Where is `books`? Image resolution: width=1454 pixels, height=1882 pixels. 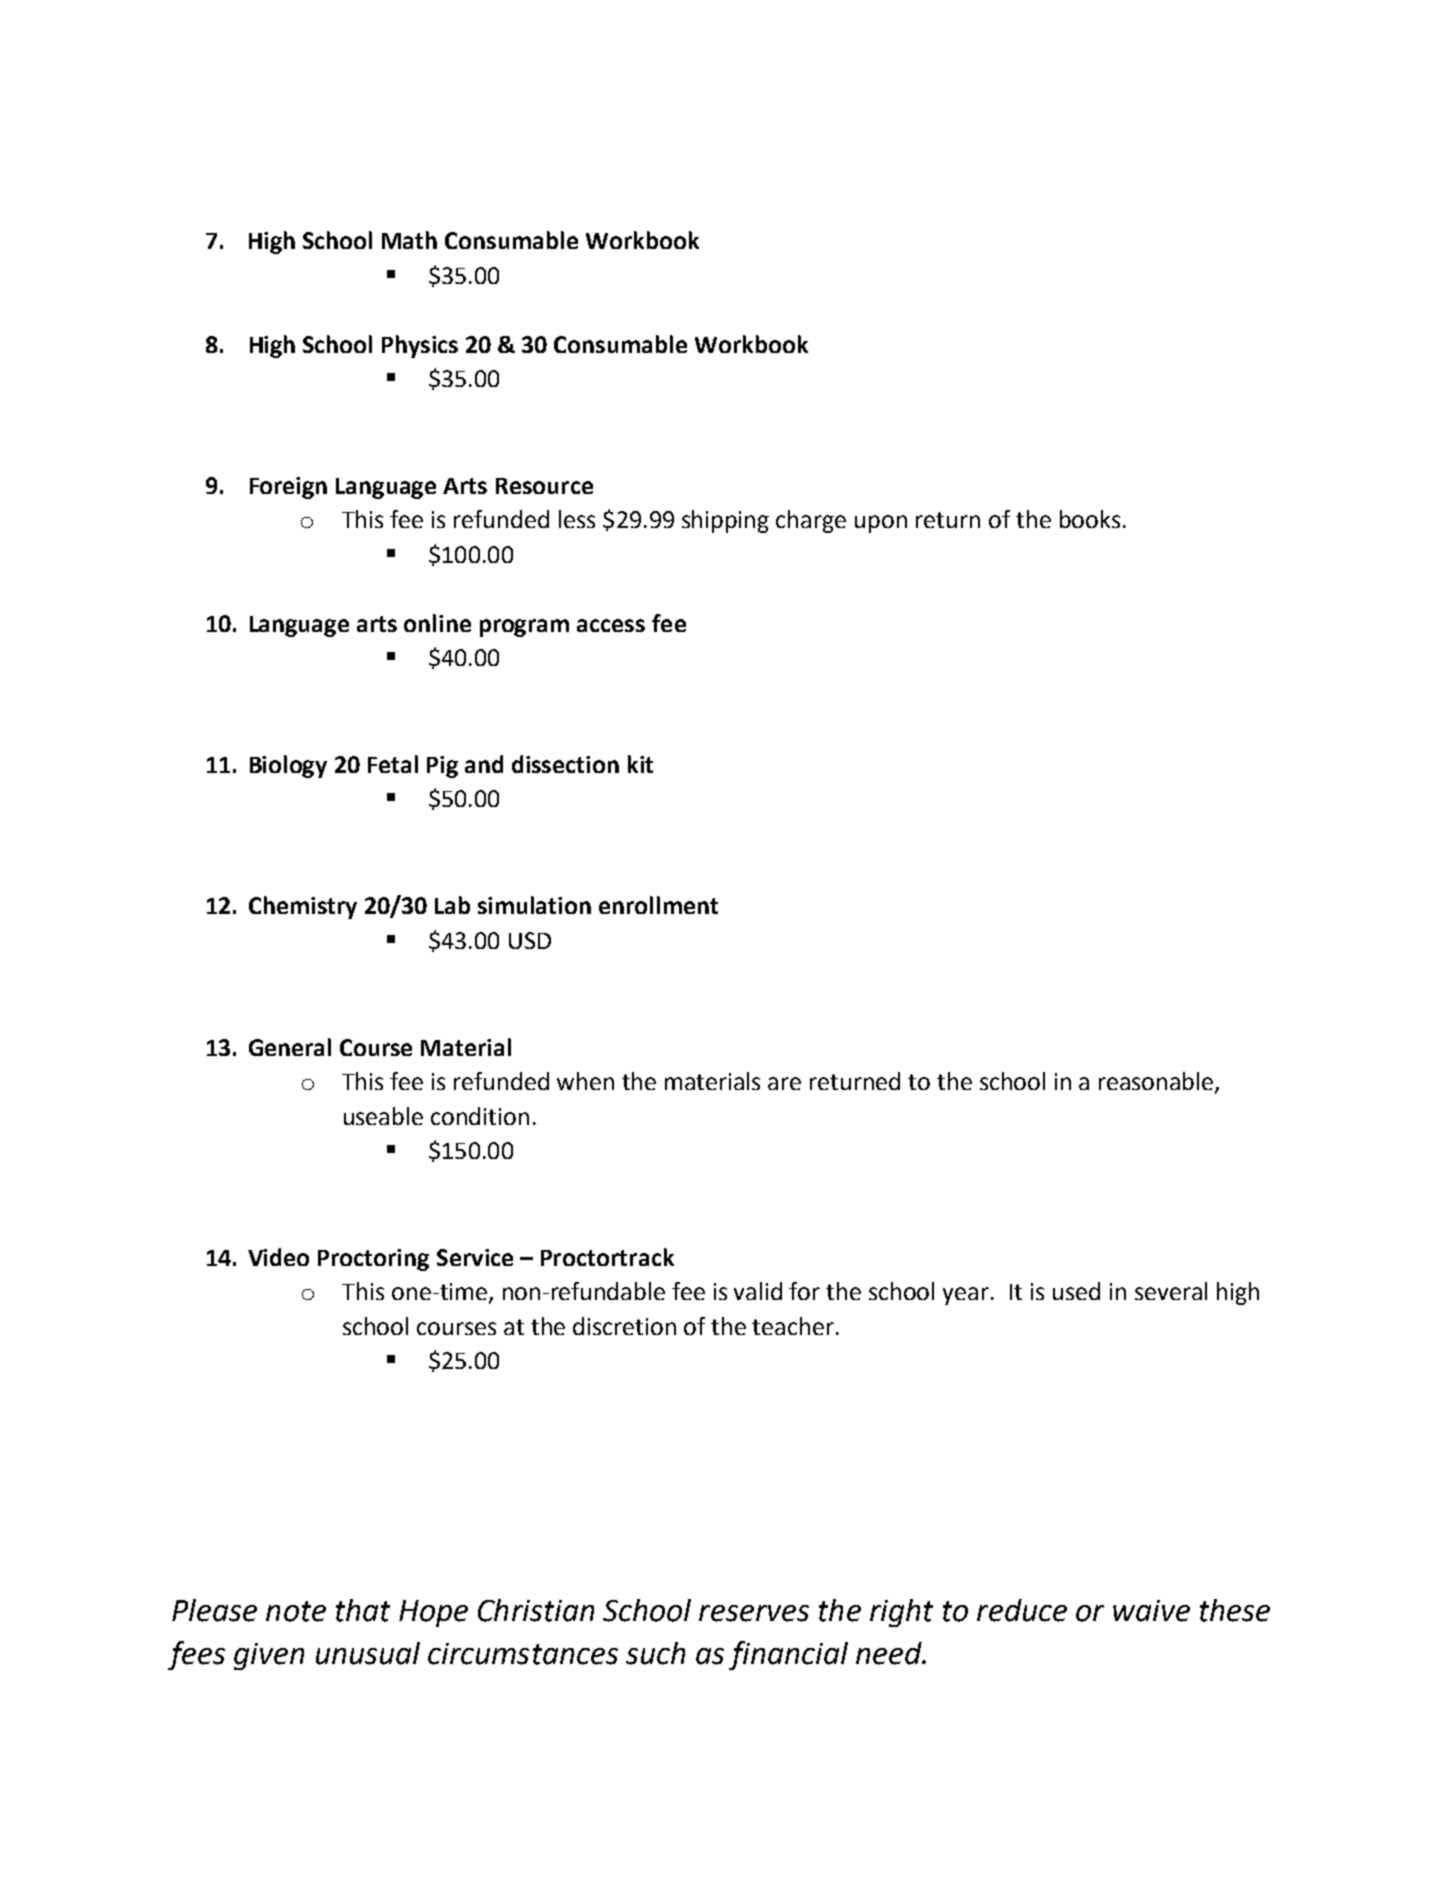 books is located at coordinates (1090, 519).
